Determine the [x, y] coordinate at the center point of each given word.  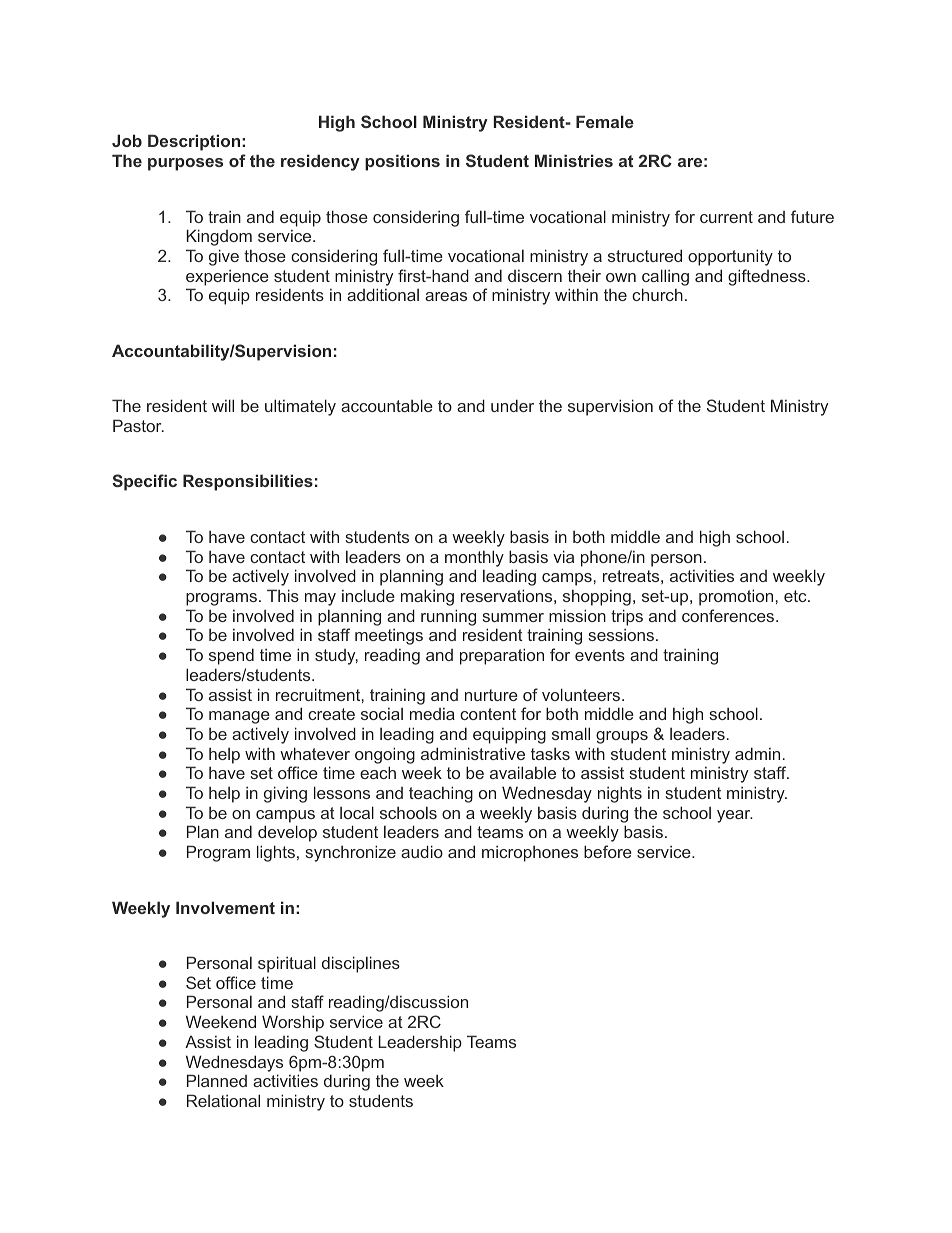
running [448, 617]
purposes [185, 164]
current [726, 217]
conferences [729, 615]
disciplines [361, 964]
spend [231, 656]
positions [402, 162]
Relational [223, 1100]
